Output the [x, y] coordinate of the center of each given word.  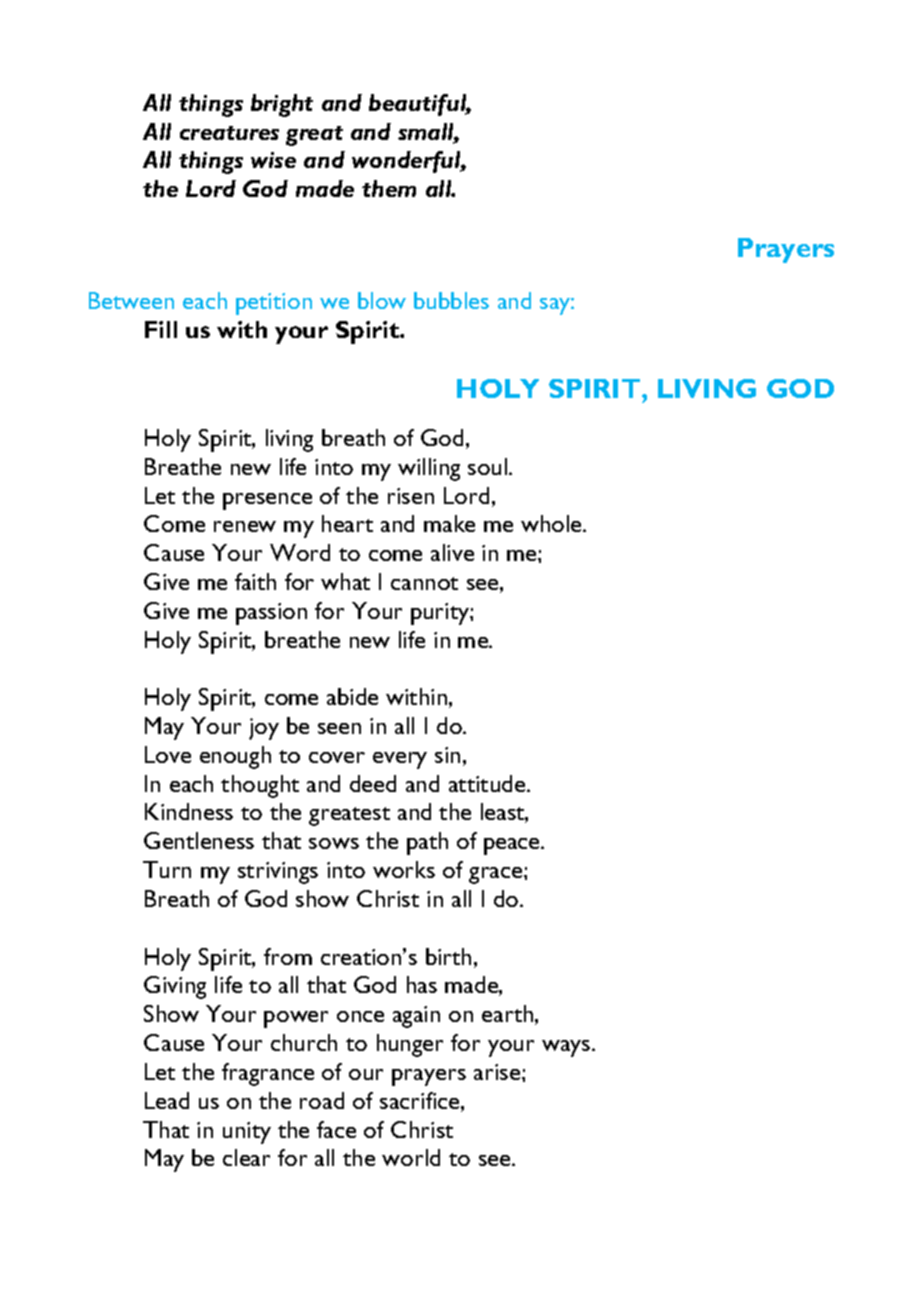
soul [489, 466]
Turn [167, 869]
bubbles [451, 300]
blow [382, 300]
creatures [229, 133]
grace [497, 875]
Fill [161, 329]
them [389, 188]
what [345, 581]
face [336, 1129]
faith [255, 581]
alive [452, 552]
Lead [167, 1100]
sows [334, 843]
